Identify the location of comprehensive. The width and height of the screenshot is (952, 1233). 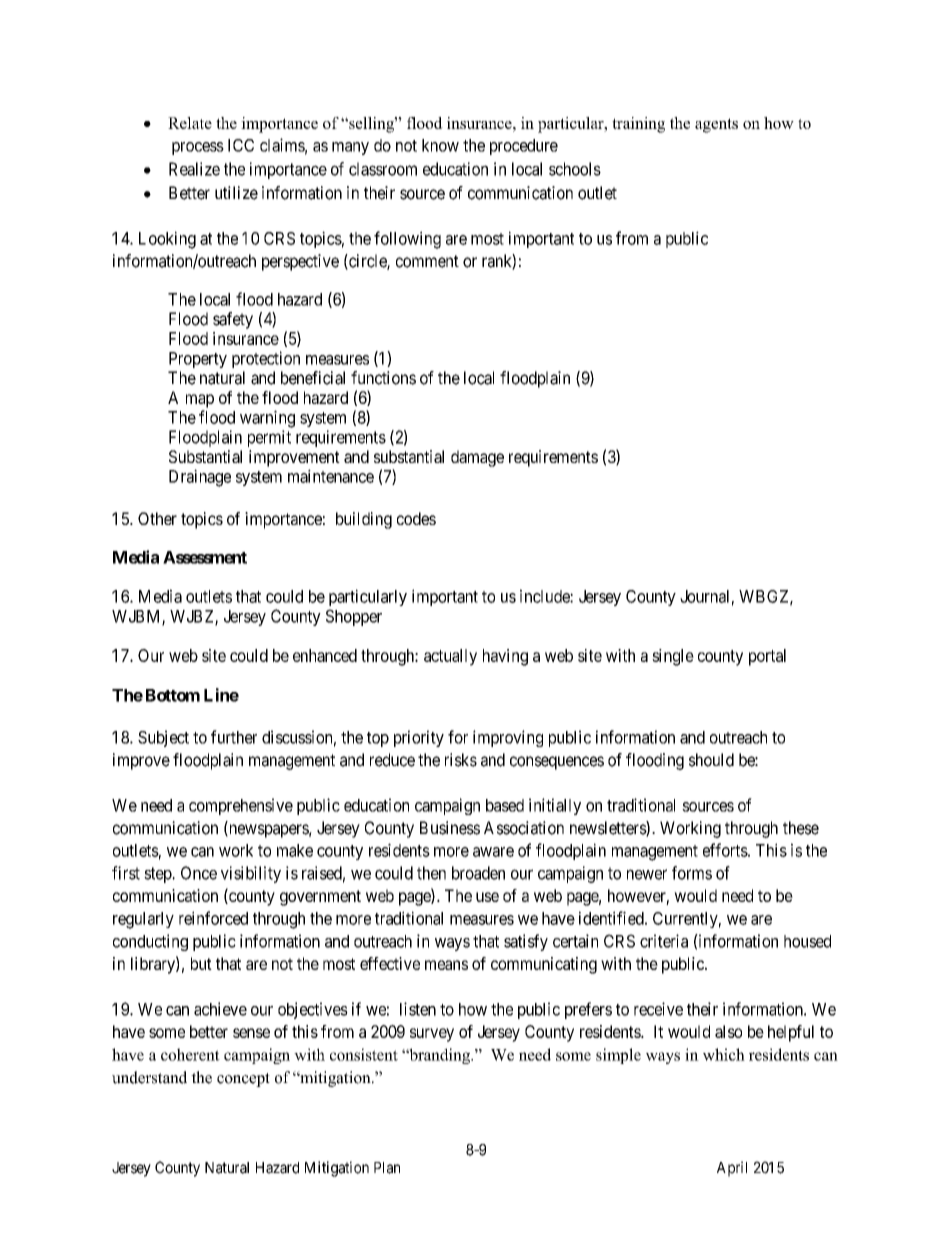
(241, 806).
